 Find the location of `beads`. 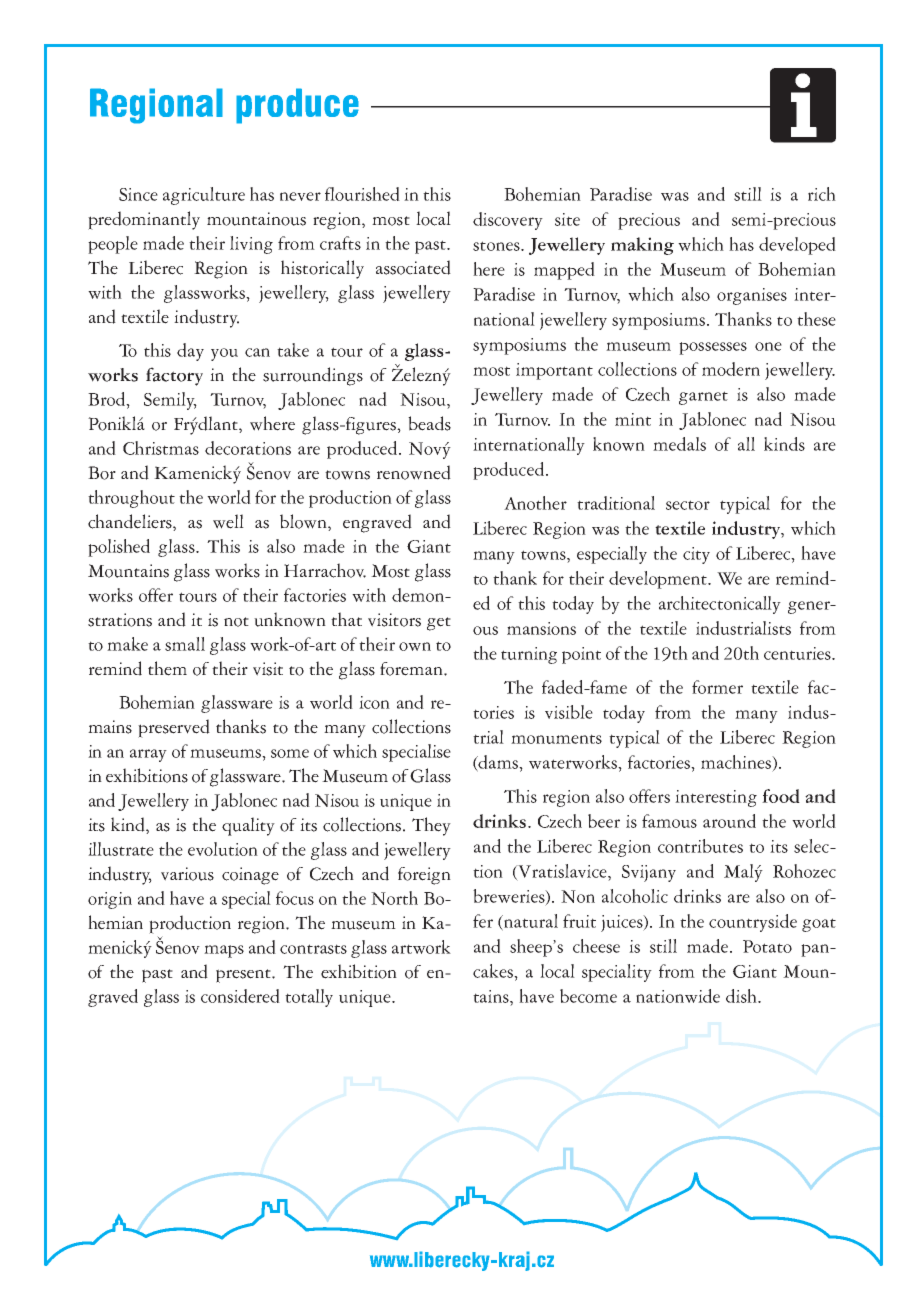

beads is located at coordinates (429, 423).
